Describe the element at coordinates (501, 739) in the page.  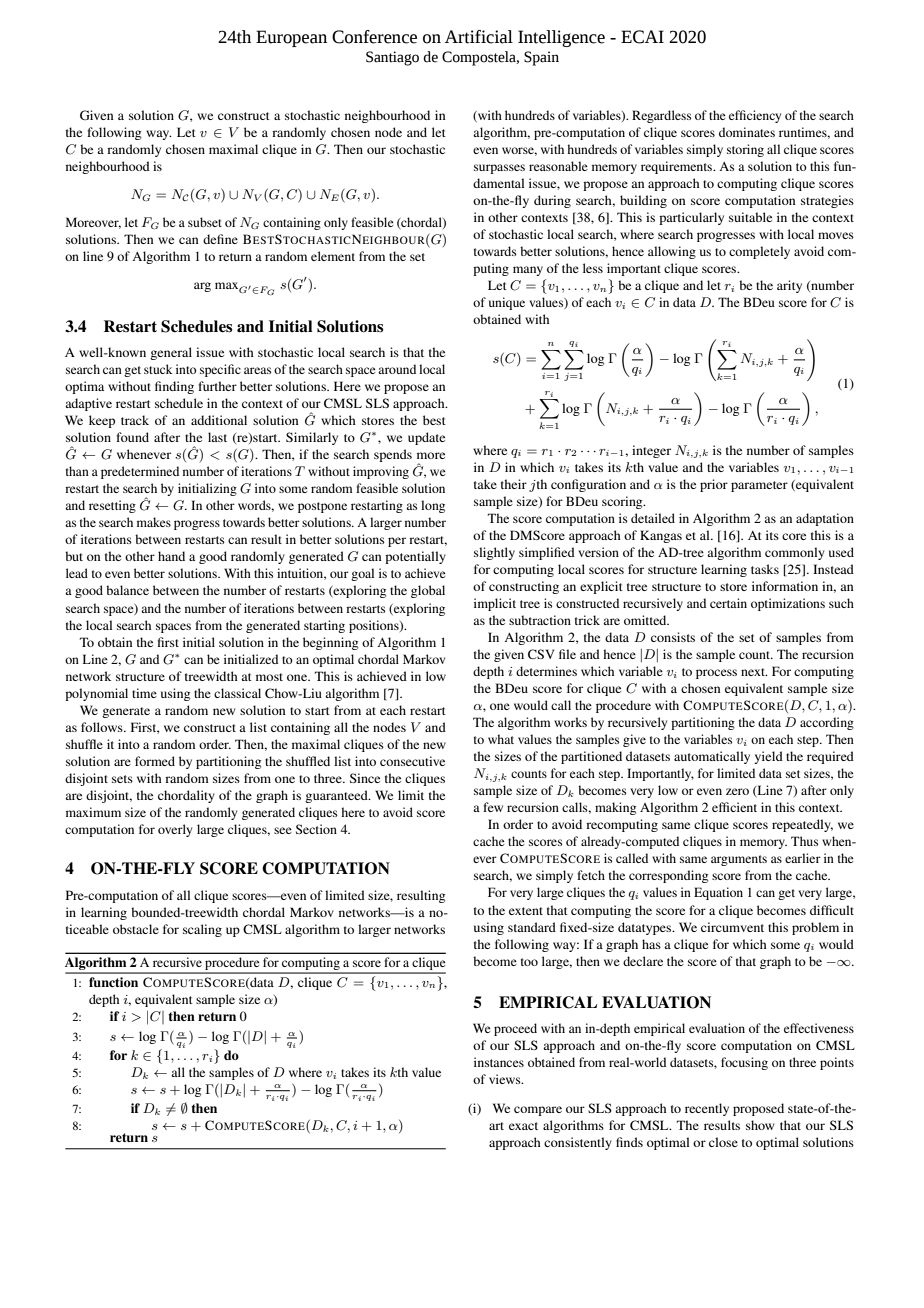
I see `what` at that location.
